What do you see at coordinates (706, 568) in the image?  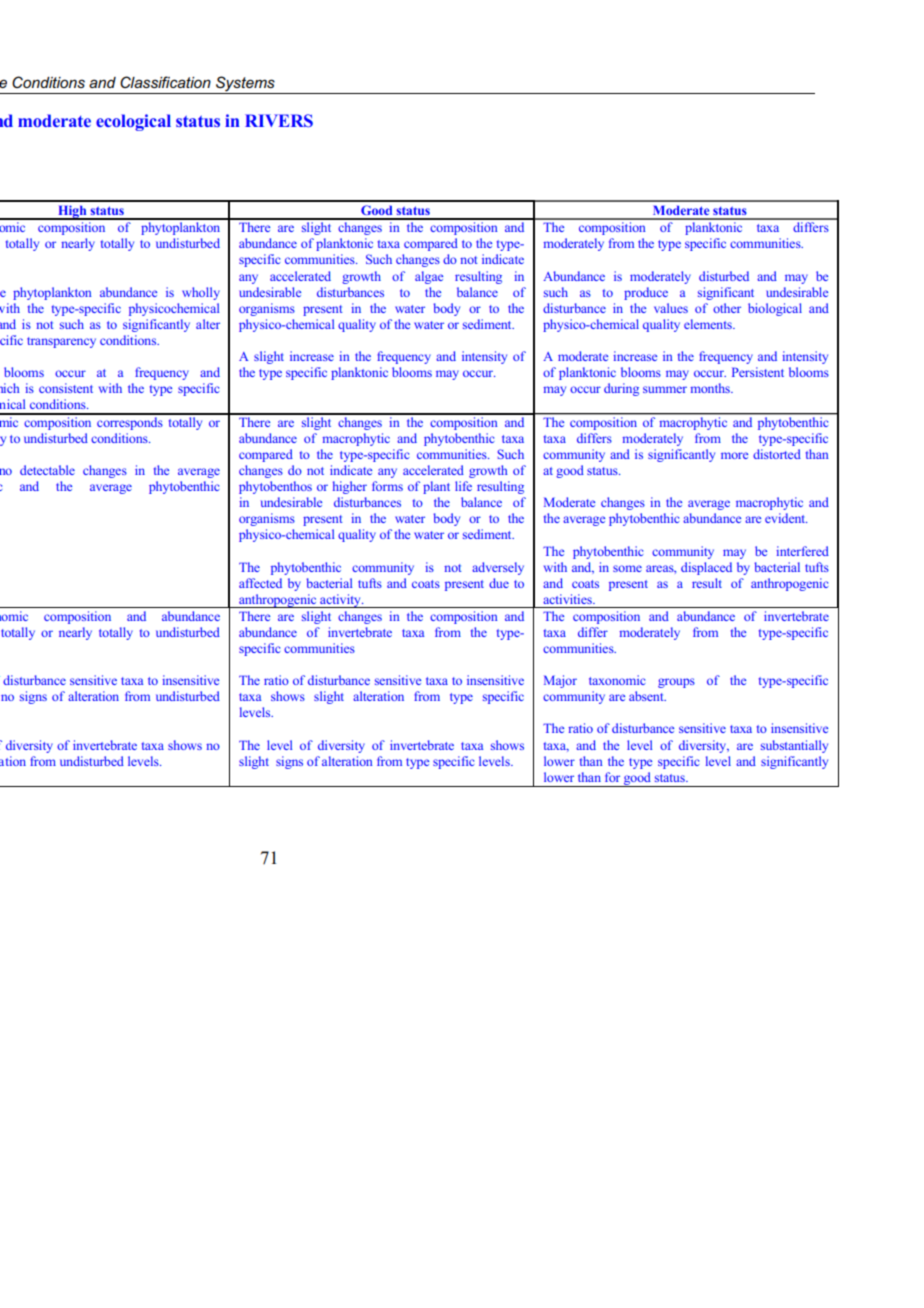 I see `displaced` at bounding box center [706, 568].
